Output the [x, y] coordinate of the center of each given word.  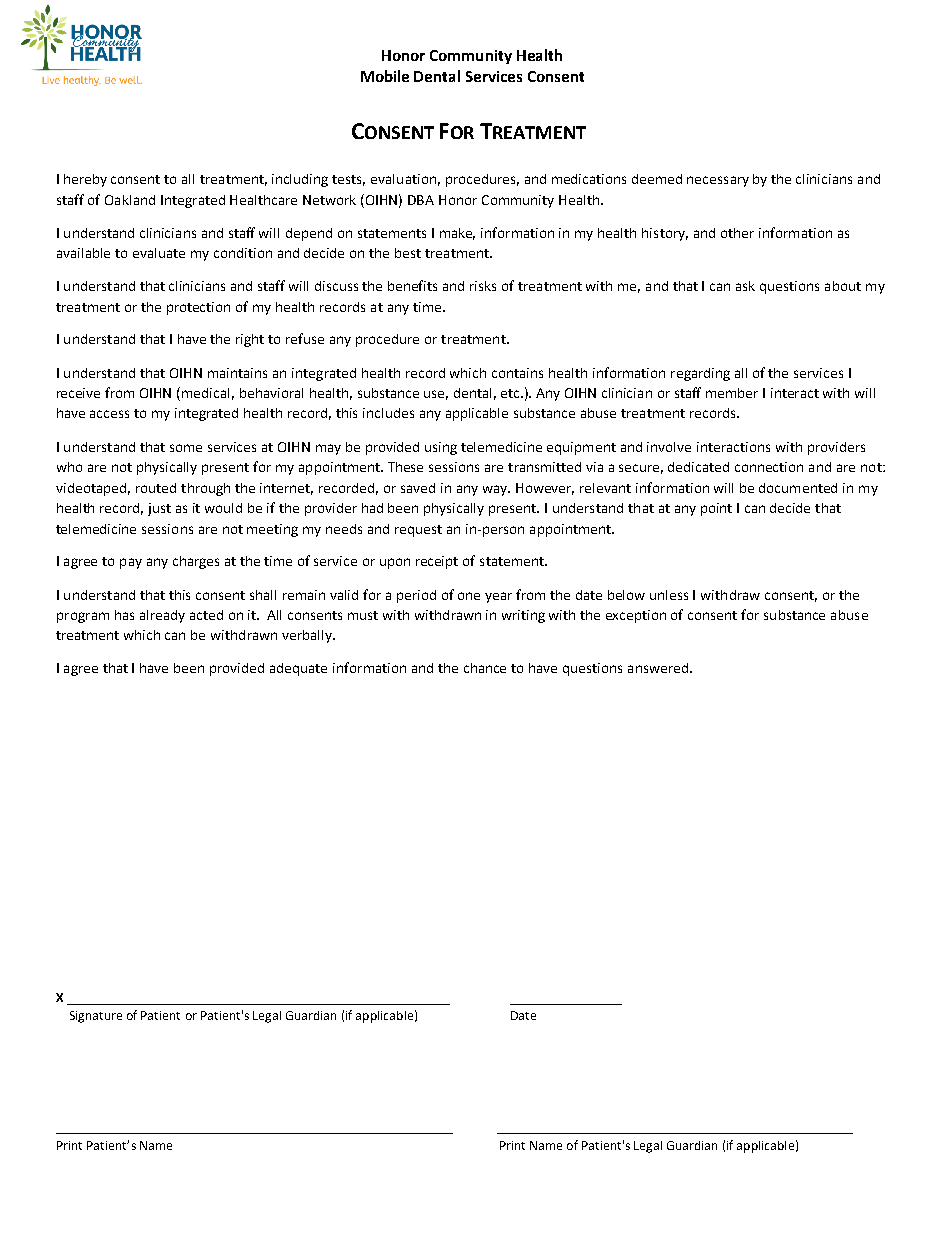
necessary [718, 181]
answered [658, 668]
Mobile [385, 76]
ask [745, 286]
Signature [96, 1017]
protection [198, 308]
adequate [298, 669]
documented [798, 488]
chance [485, 668]
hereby [85, 180]
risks [483, 286]
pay [131, 563]
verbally [308, 636]
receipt [437, 562]
